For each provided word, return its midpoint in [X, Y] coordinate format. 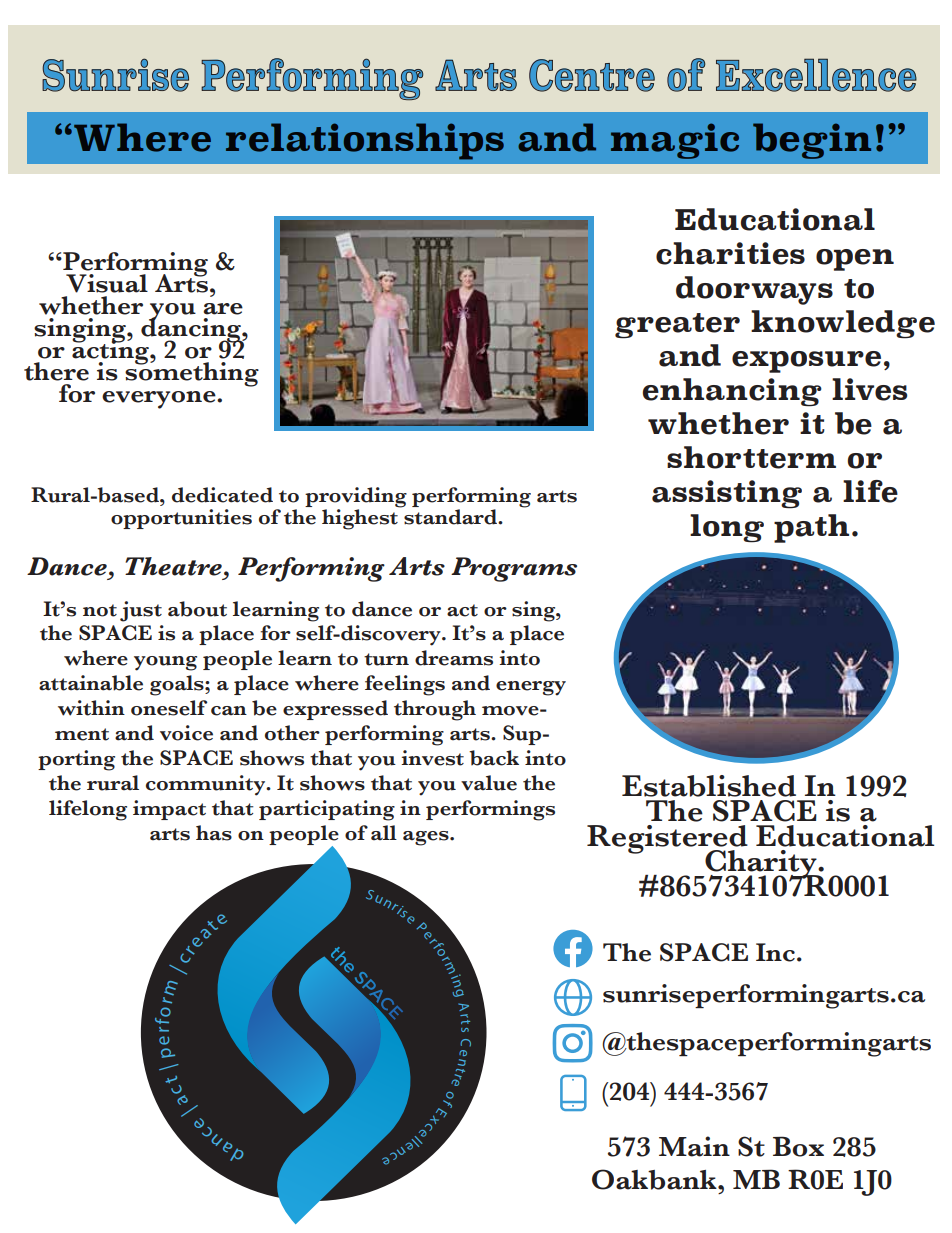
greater [677, 326]
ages [427, 838]
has [214, 833]
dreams [454, 658]
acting [111, 352]
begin [812, 141]
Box [798, 1146]
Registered [667, 840]
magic [675, 141]
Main [694, 1146]
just [141, 611]
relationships [365, 141]
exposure [806, 362]
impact [169, 810]
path [811, 528]
